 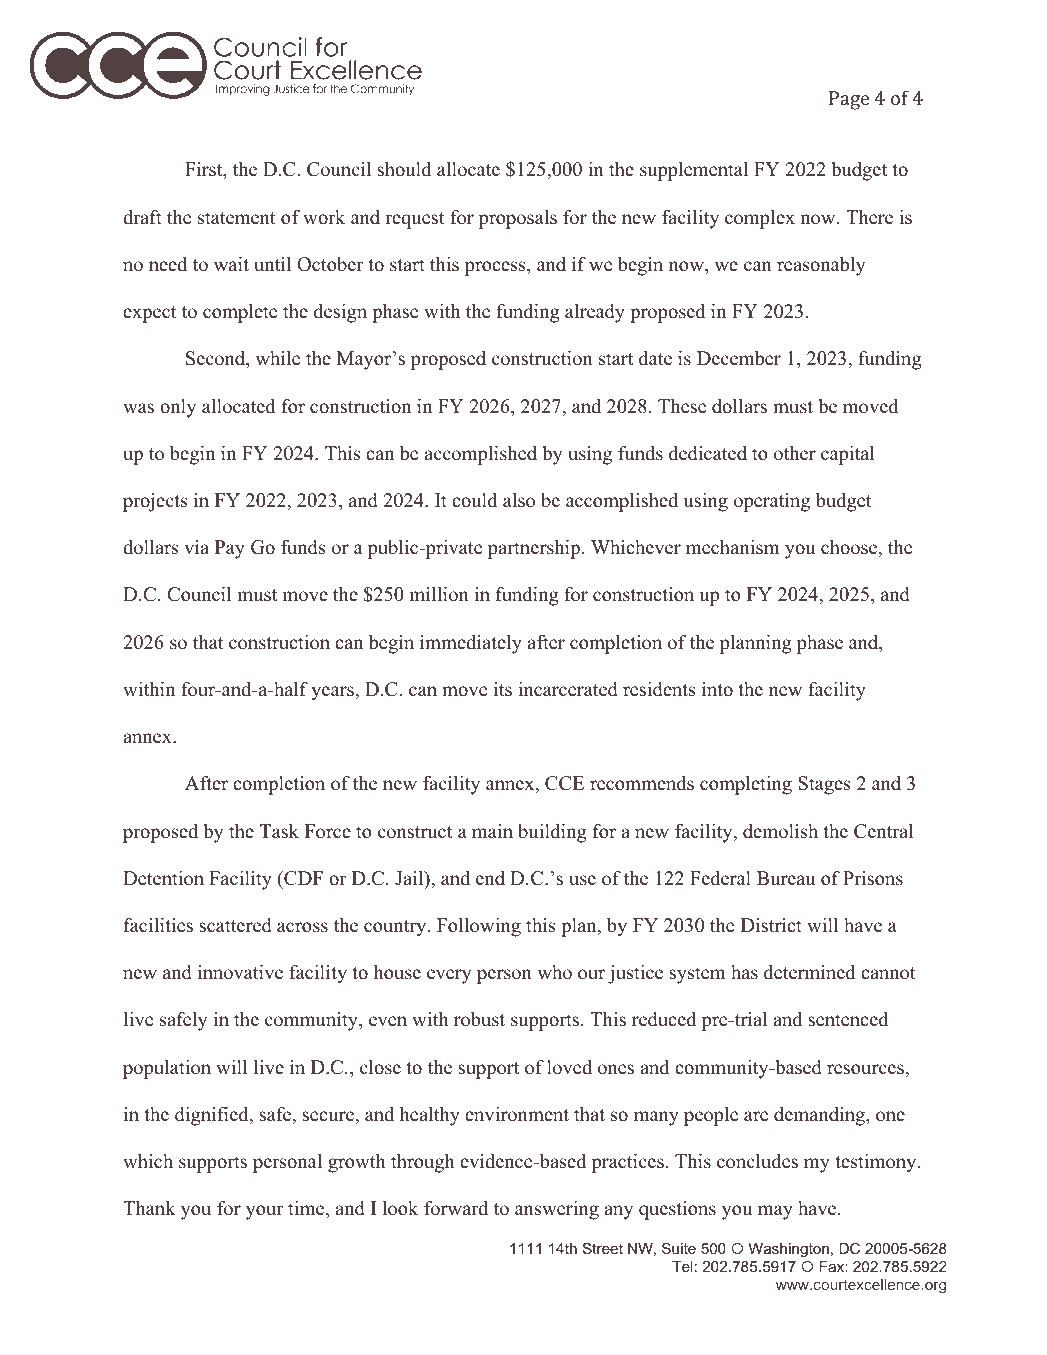 What do you see at coordinates (333, 693) in the page?
I see `years` at bounding box center [333, 693].
